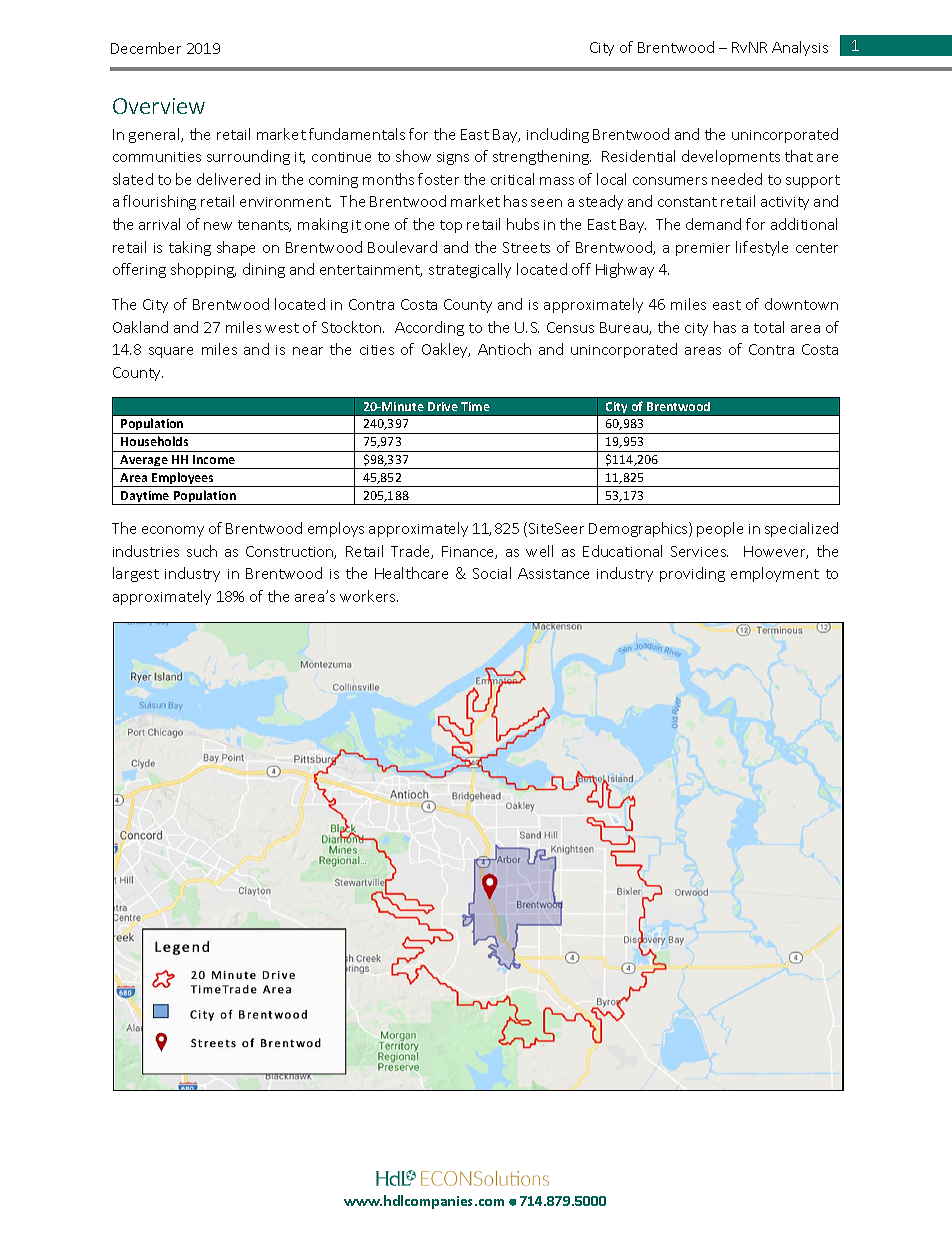  I want to click on top, so click(451, 226).
